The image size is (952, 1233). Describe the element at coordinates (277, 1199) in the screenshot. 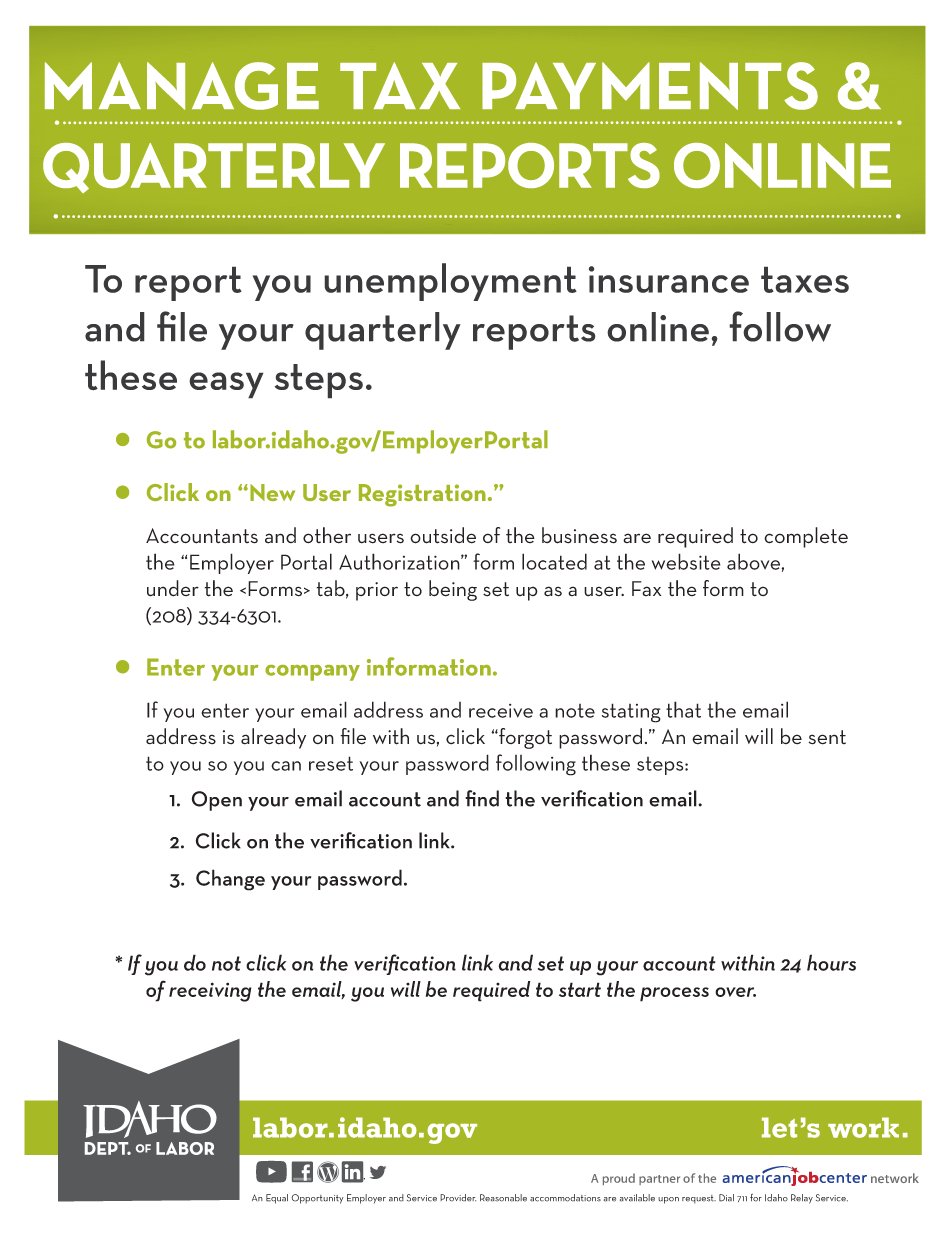

I see `Equal` at that location.
